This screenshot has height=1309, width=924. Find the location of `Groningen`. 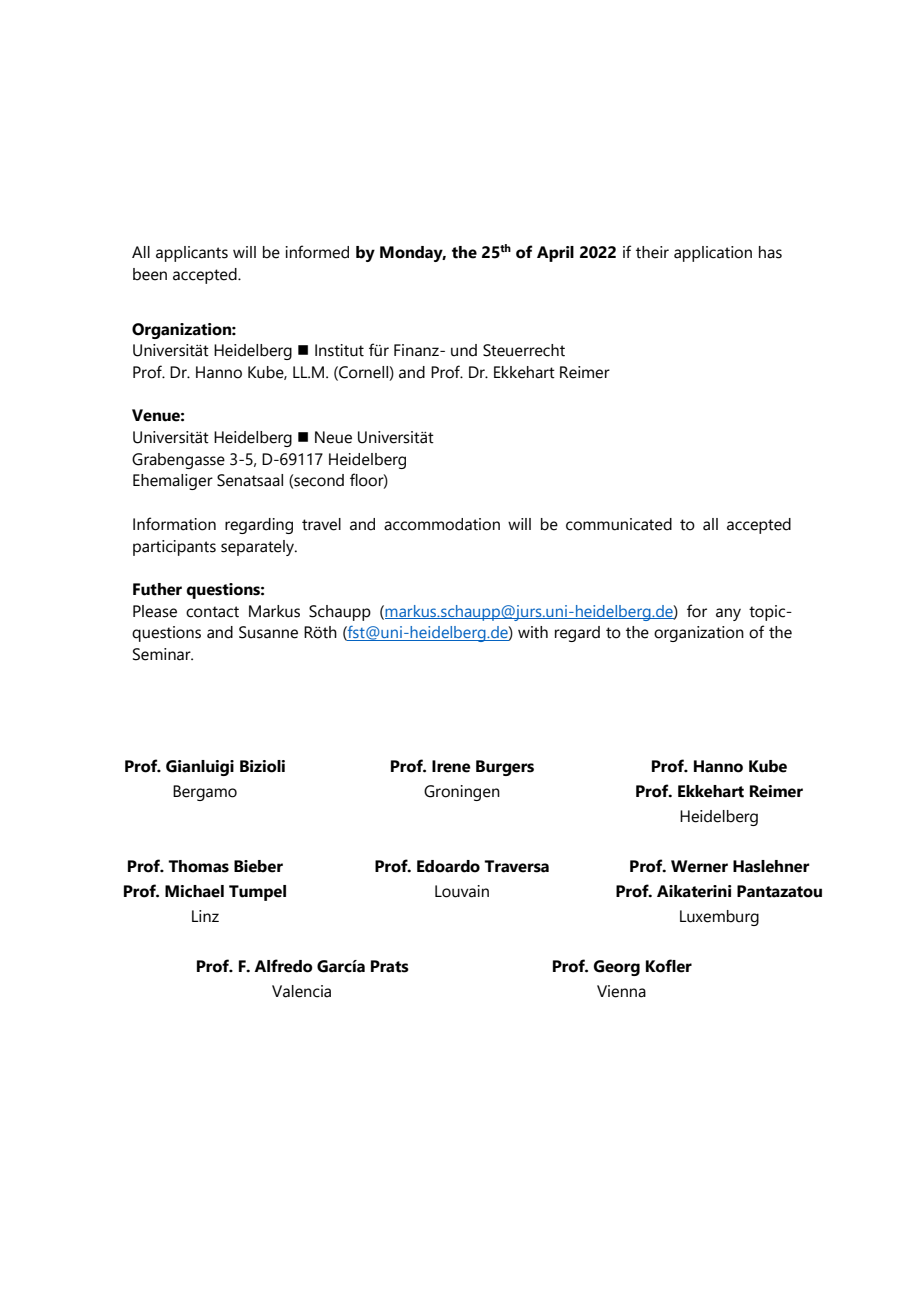

Groningen is located at coordinates (462, 793).
